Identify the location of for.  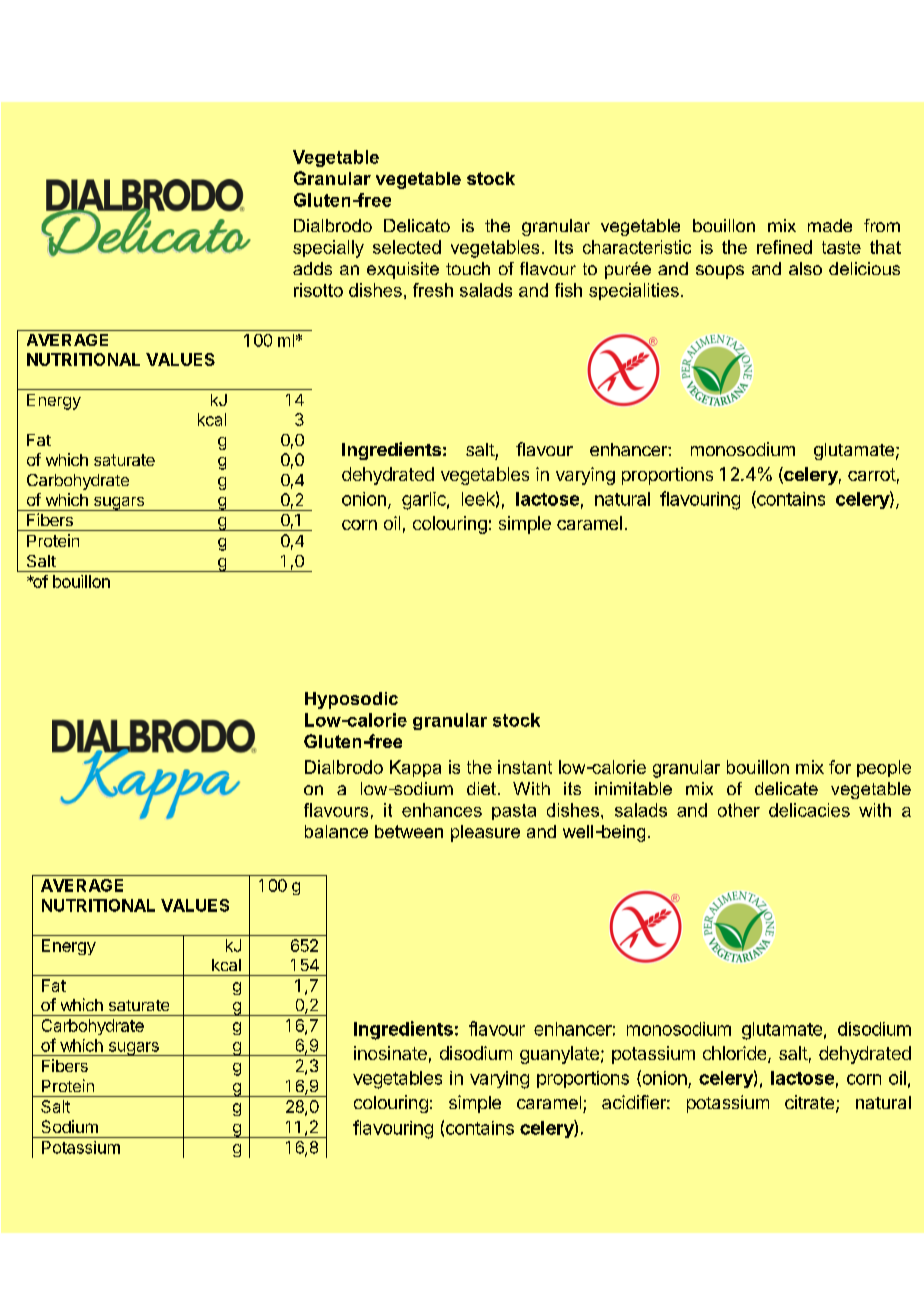
(840, 767).
